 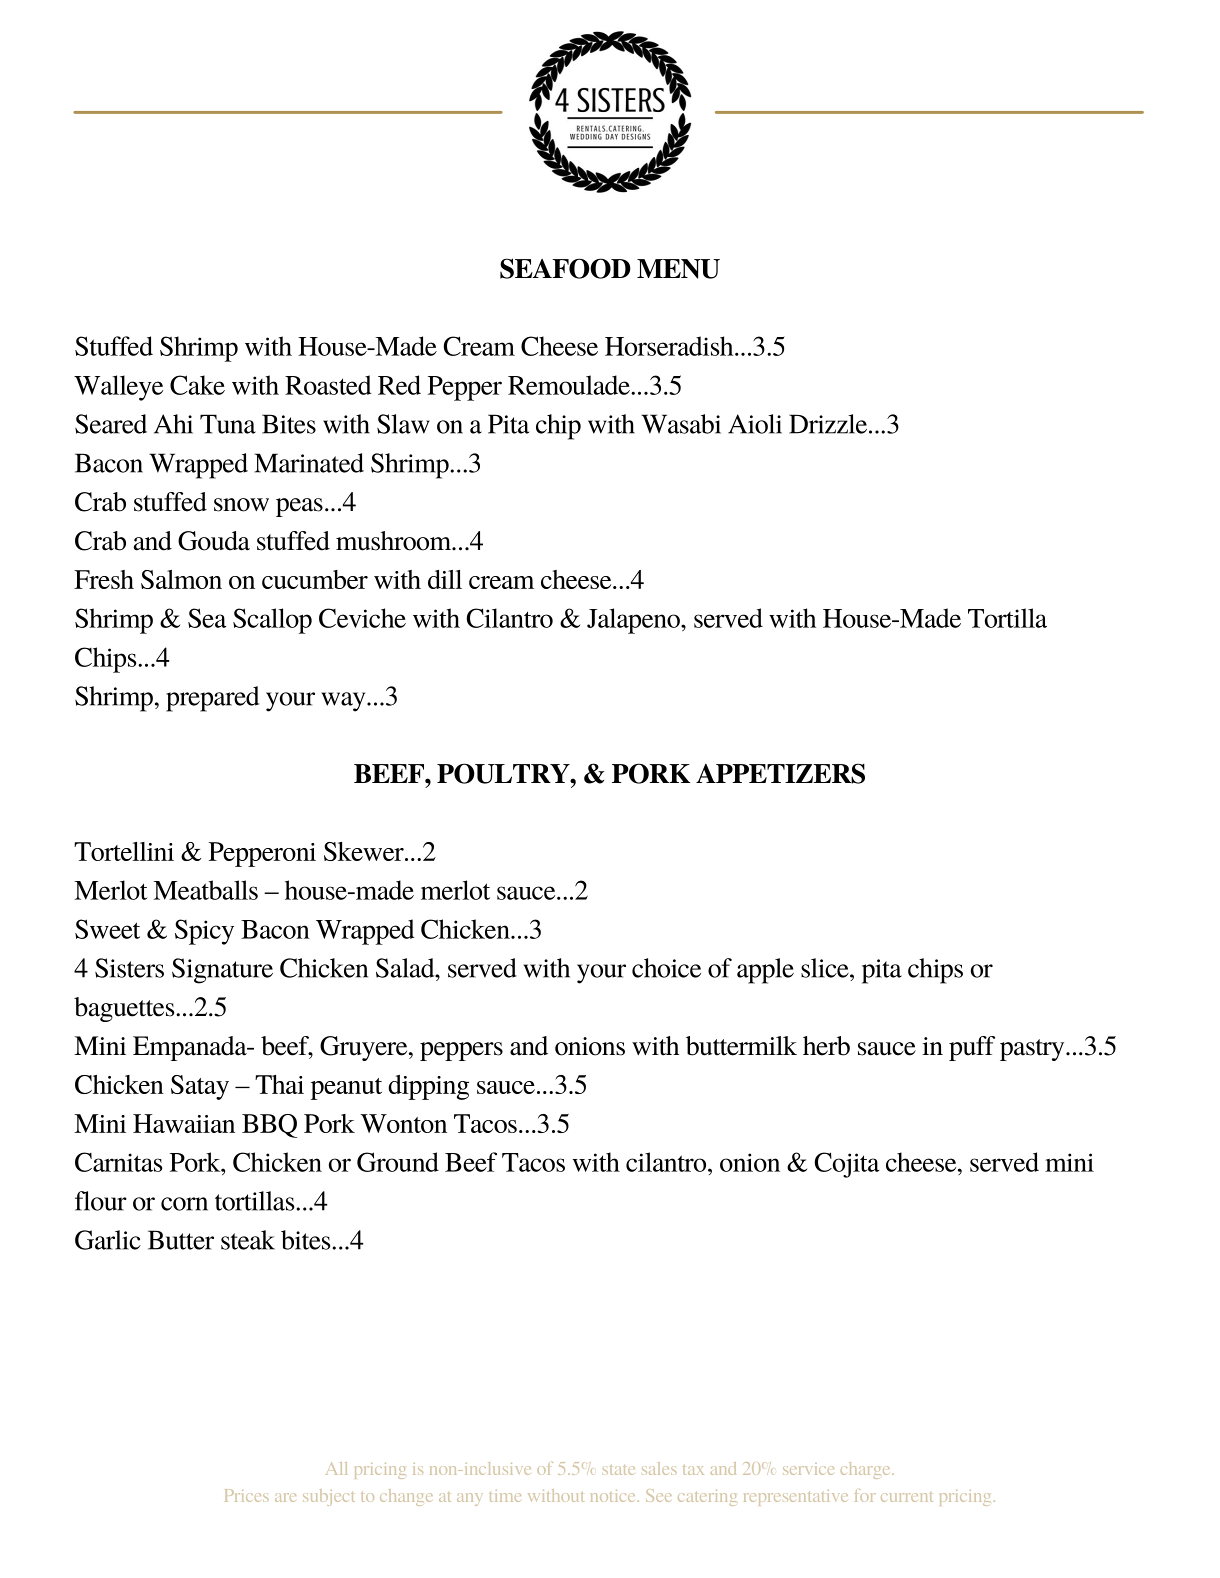 I want to click on time, so click(x=505, y=1496).
